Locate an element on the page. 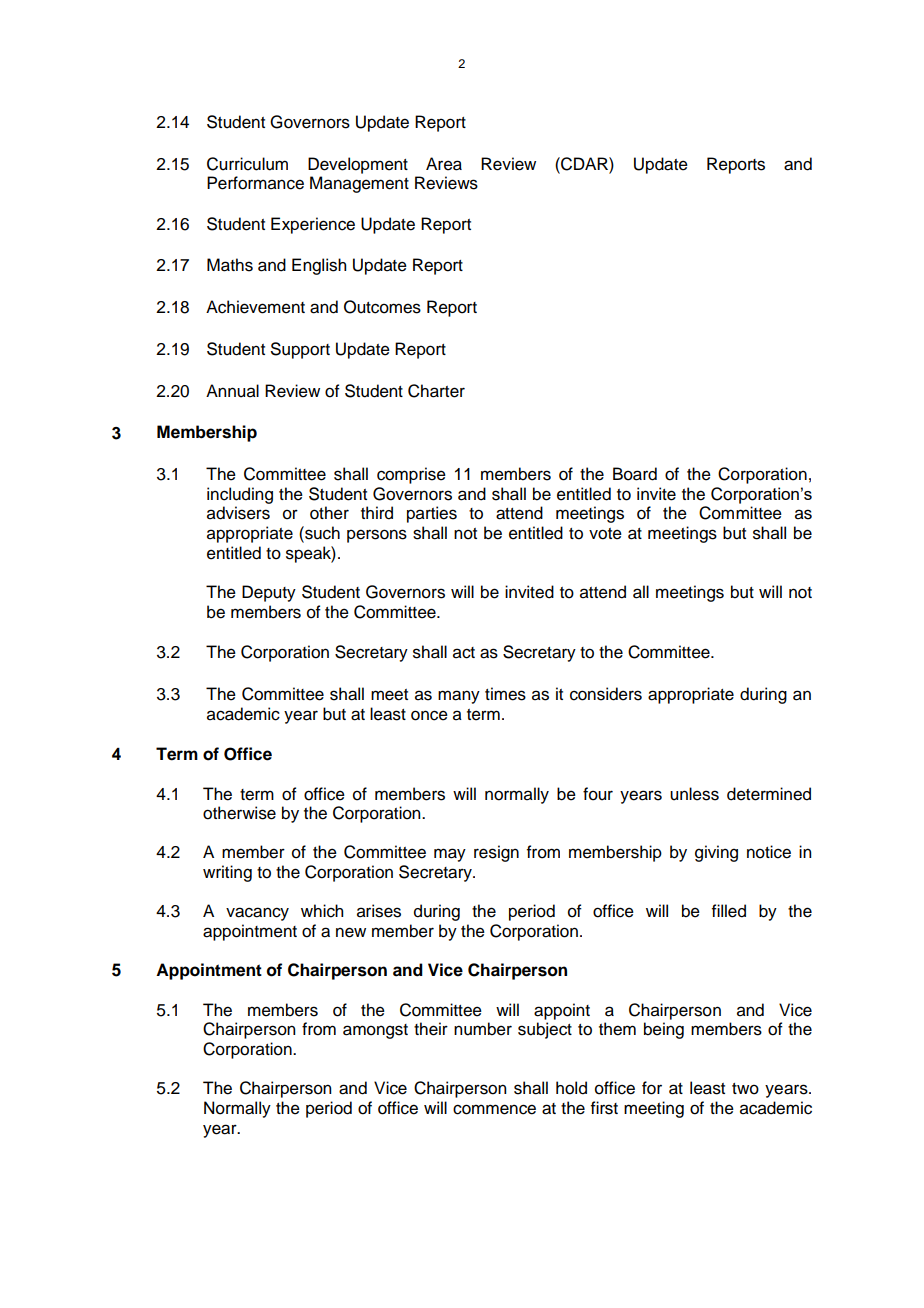 This image has width=924, height=1308. vote is located at coordinates (605, 534).
